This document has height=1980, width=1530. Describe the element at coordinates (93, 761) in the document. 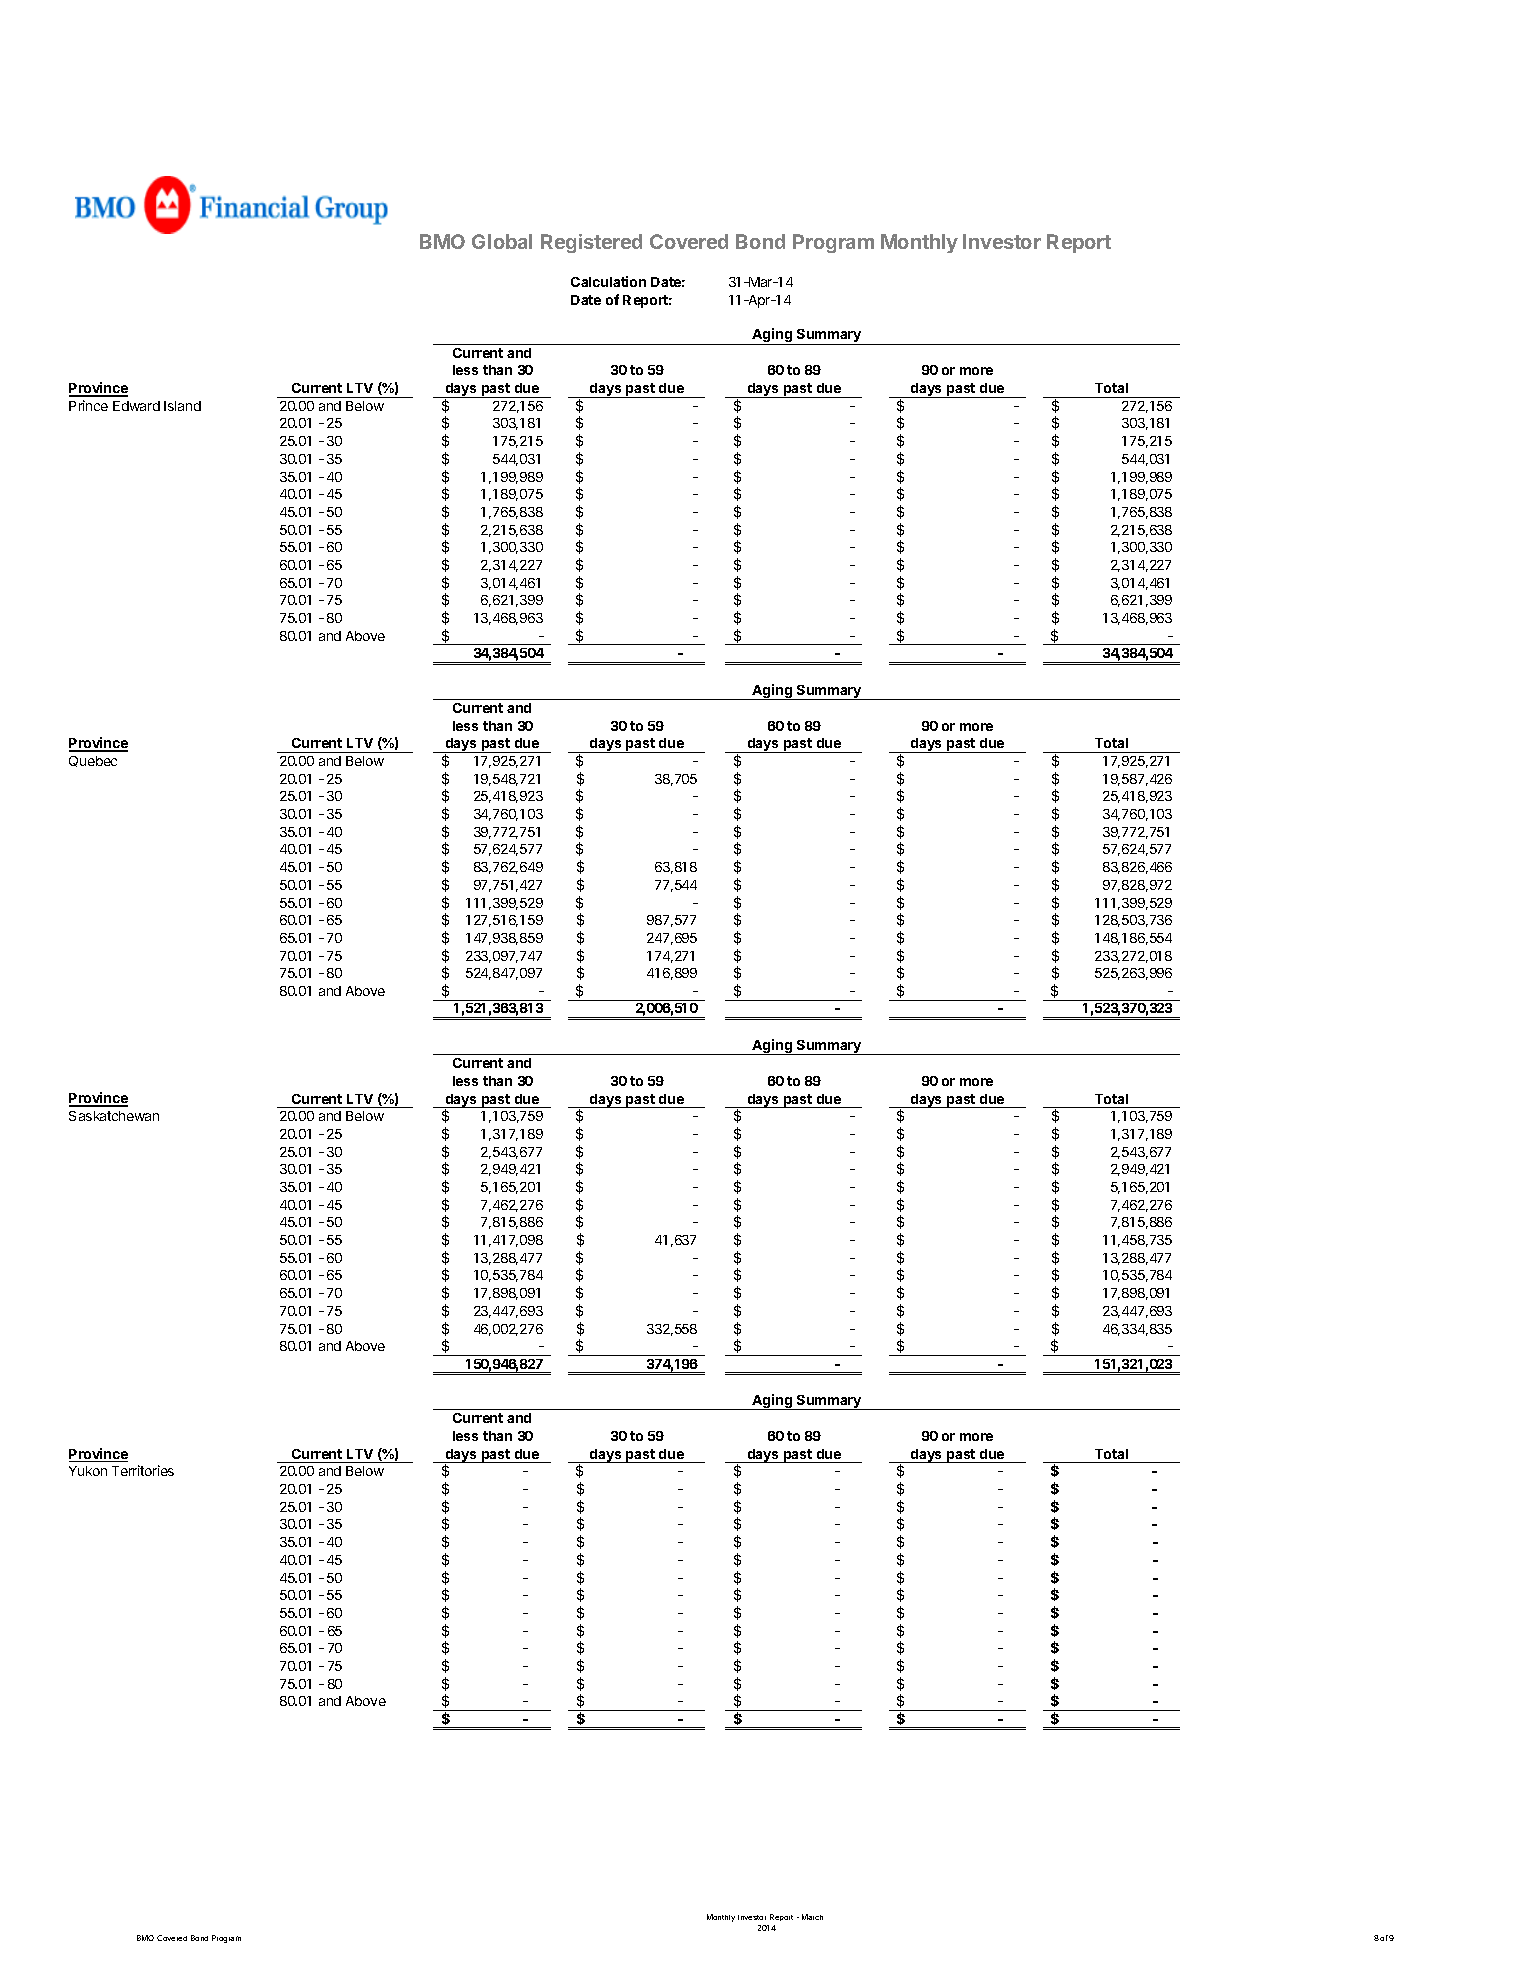

I see `Quebec` at that location.
